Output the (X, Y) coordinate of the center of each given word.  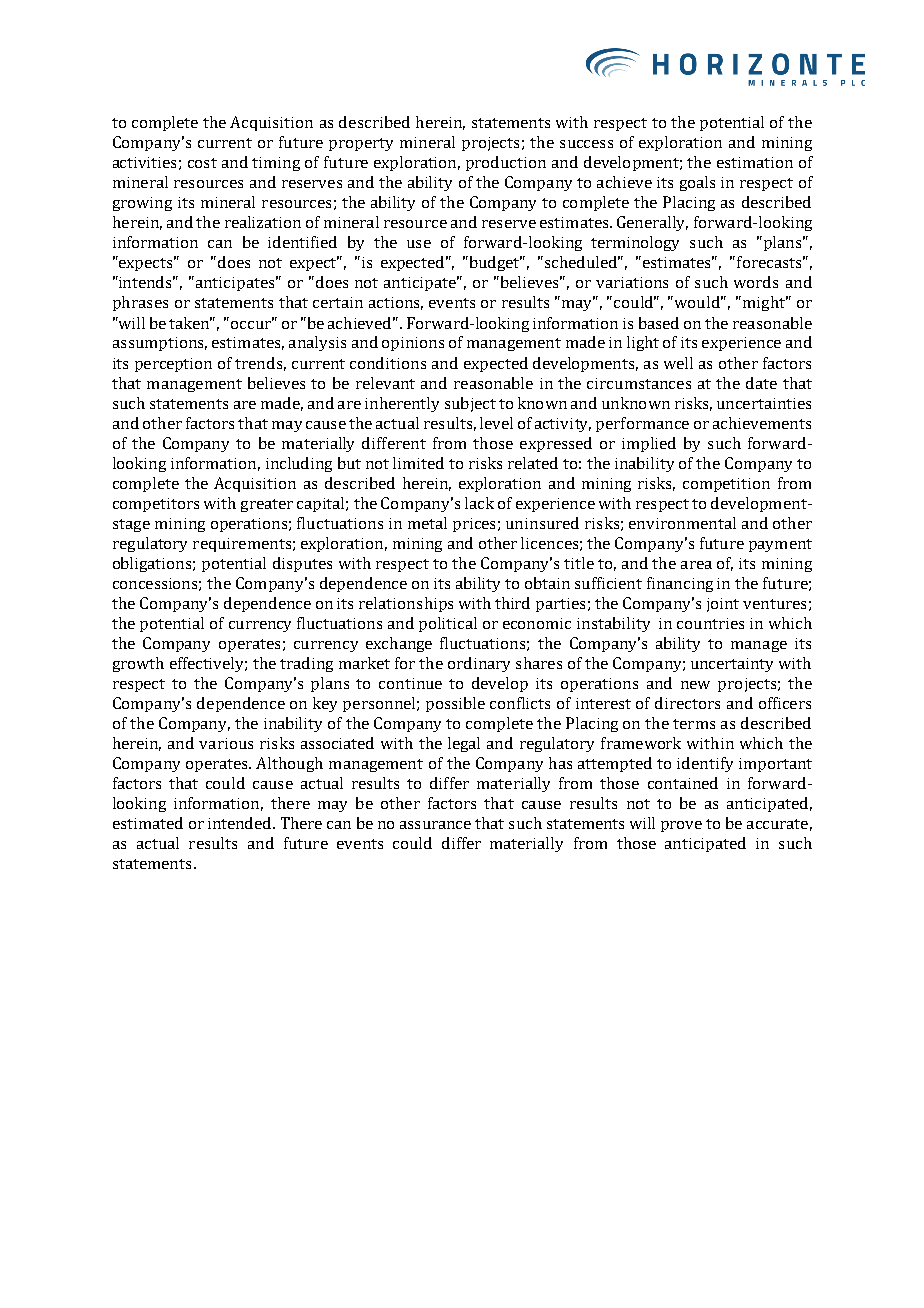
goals (697, 183)
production (506, 163)
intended (241, 823)
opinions (413, 344)
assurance (435, 825)
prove (681, 826)
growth (138, 664)
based (659, 323)
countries (710, 623)
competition (726, 485)
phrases (140, 303)
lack (479, 503)
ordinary (479, 664)
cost (202, 163)
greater (267, 505)
